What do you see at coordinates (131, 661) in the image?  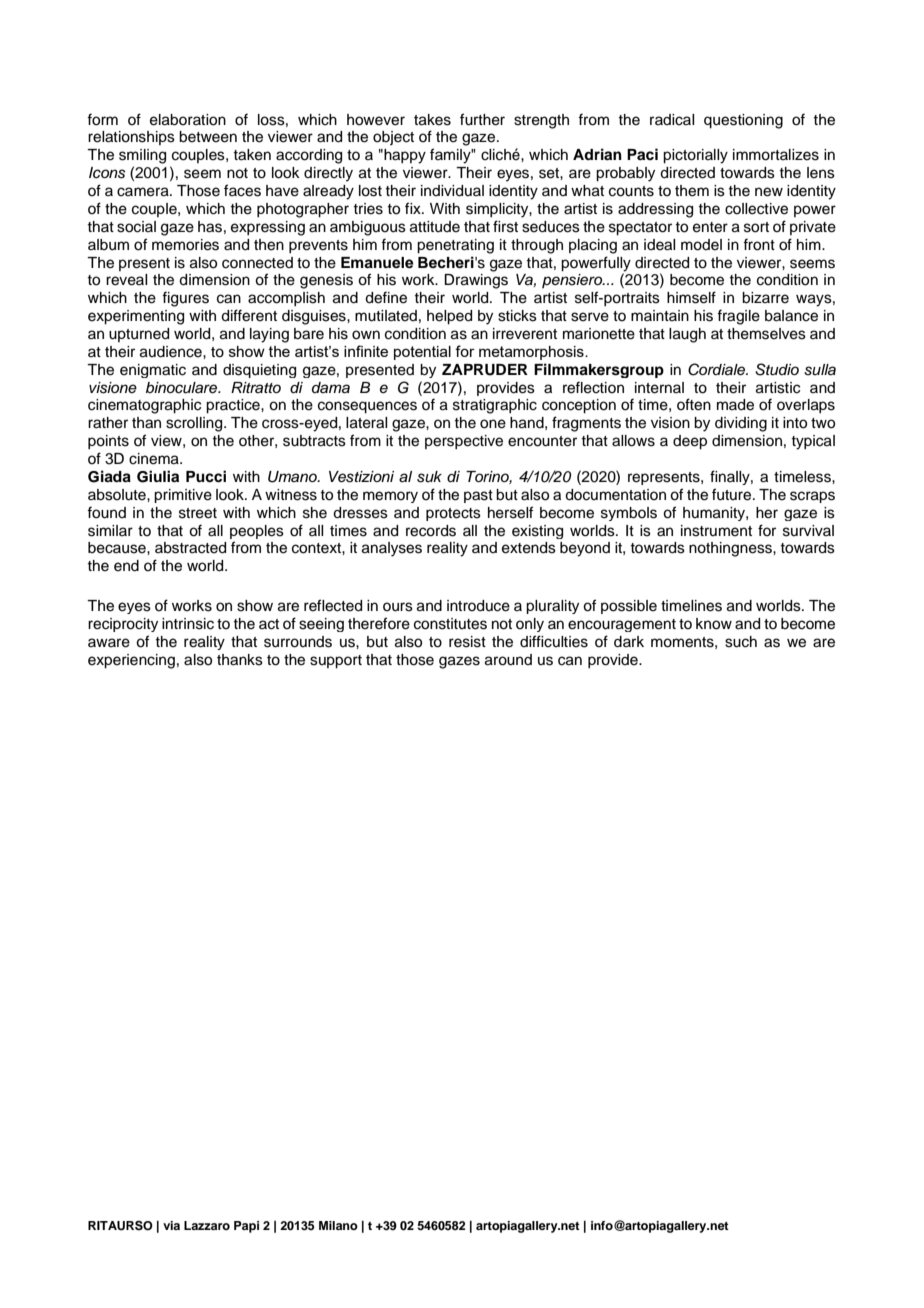 I see `experiencing` at bounding box center [131, 661].
